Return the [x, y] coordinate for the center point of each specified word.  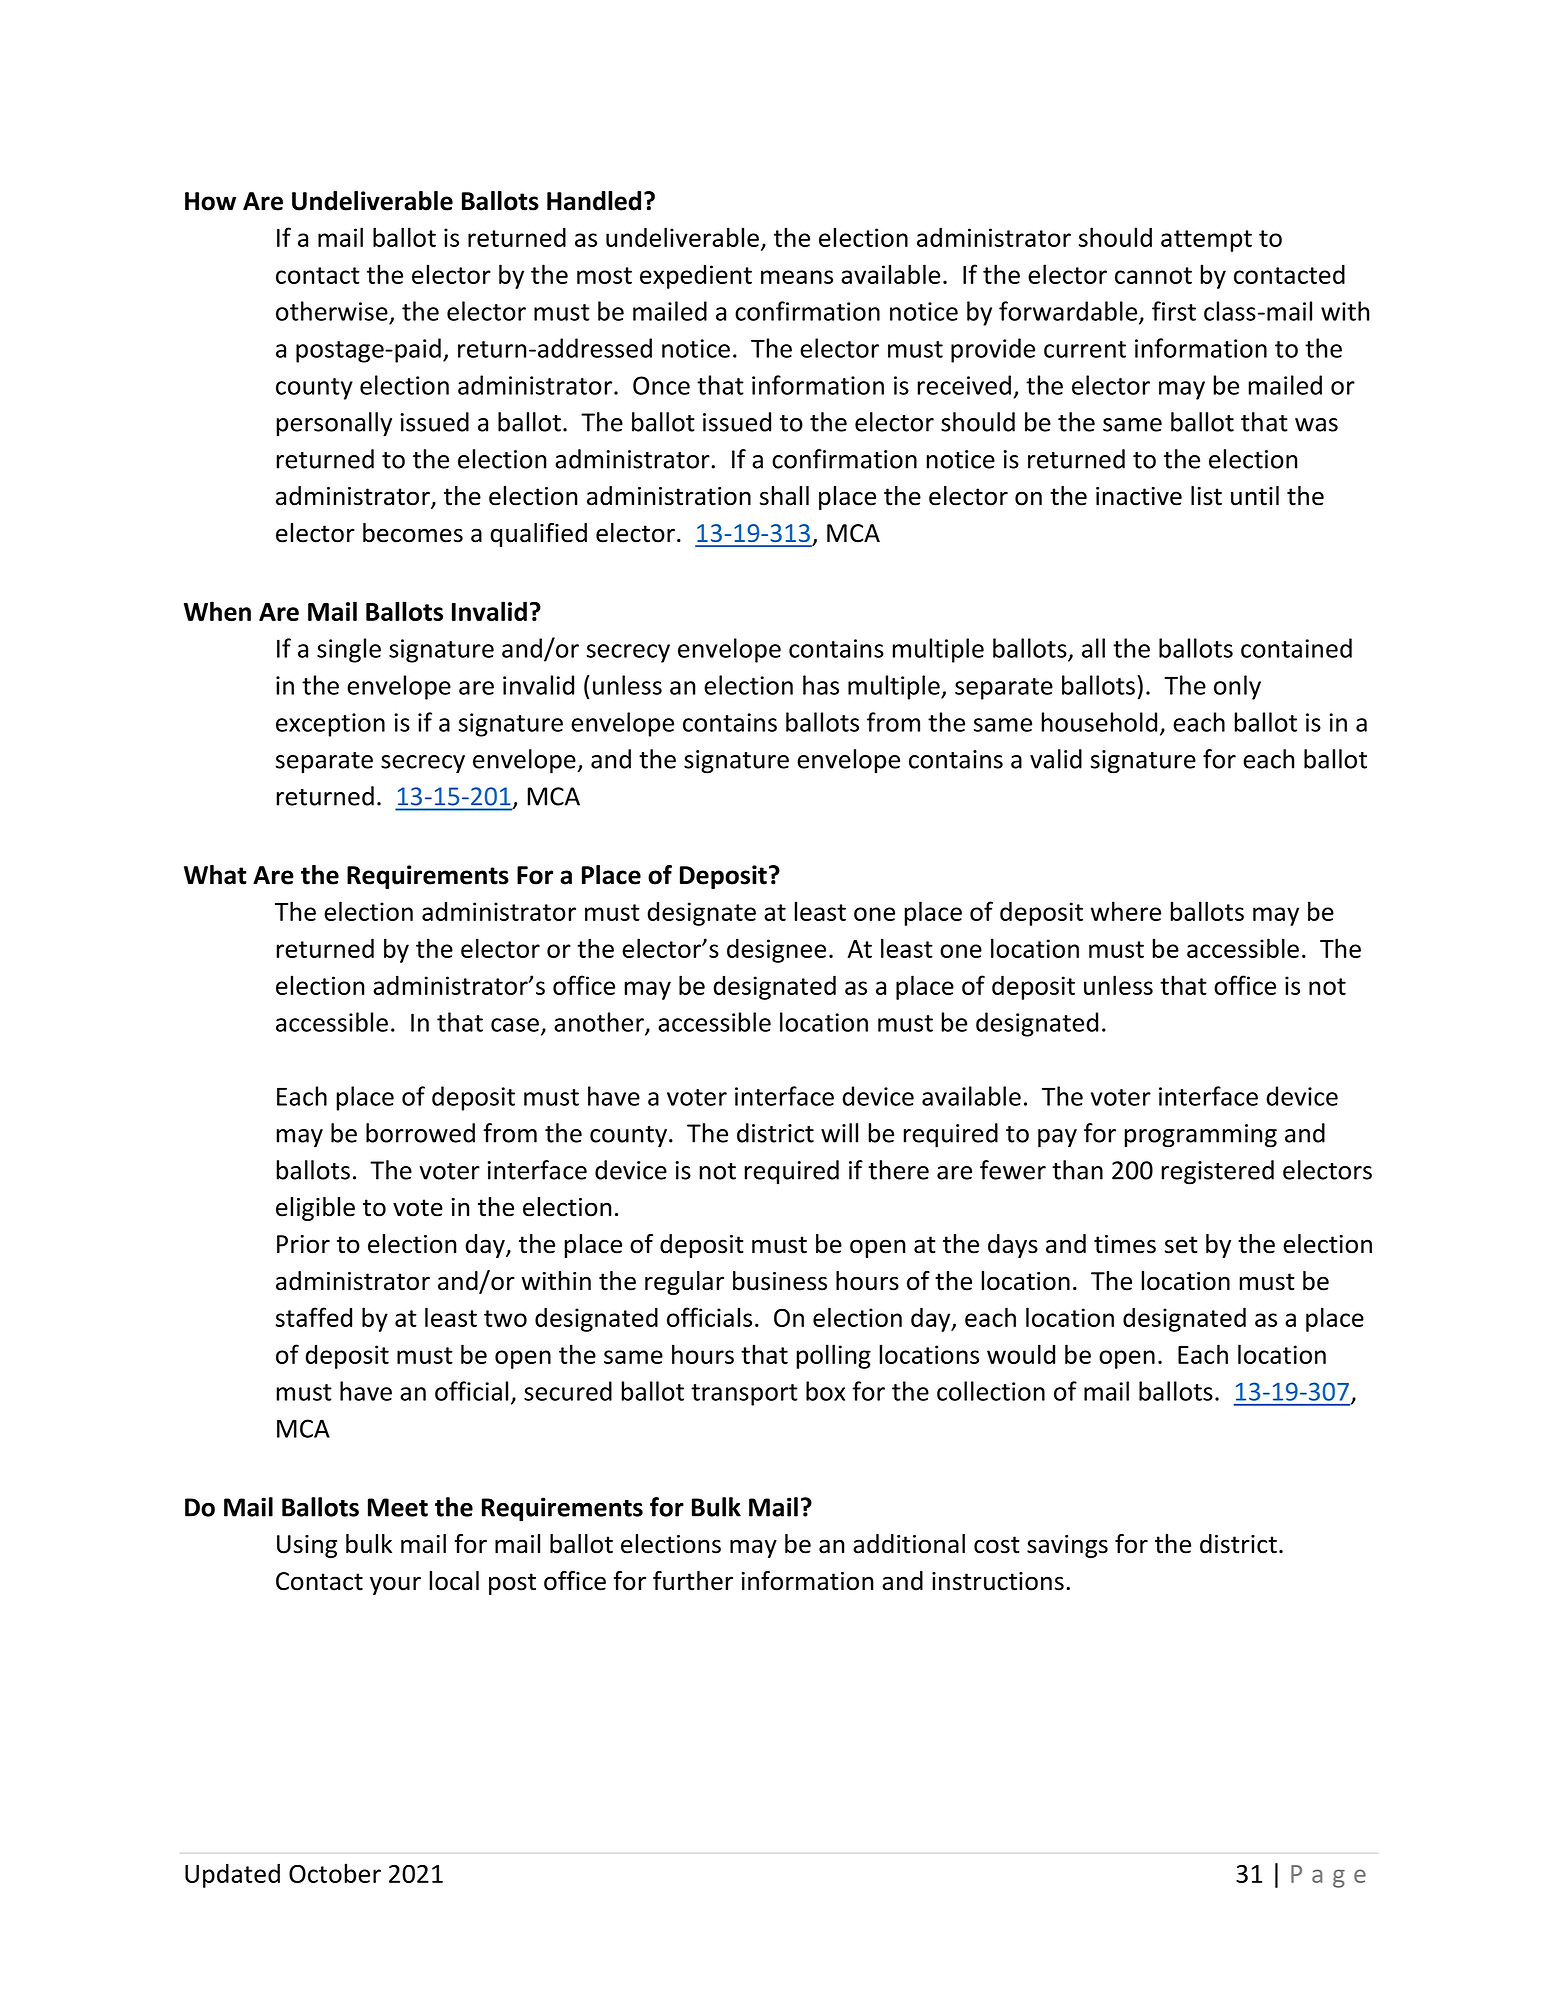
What [215, 875]
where [1125, 911]
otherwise [332, 311]
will [839, 1133]
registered [1217, 1172]
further [693, 1581]
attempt [1206, 241]
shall [784, 496]
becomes [413, 533]
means [797, 277]
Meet [398, 1507]
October [335, 1873]
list [1206, 496]
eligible [315, 1209]
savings [1067, 1546]
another [600, 1023]
